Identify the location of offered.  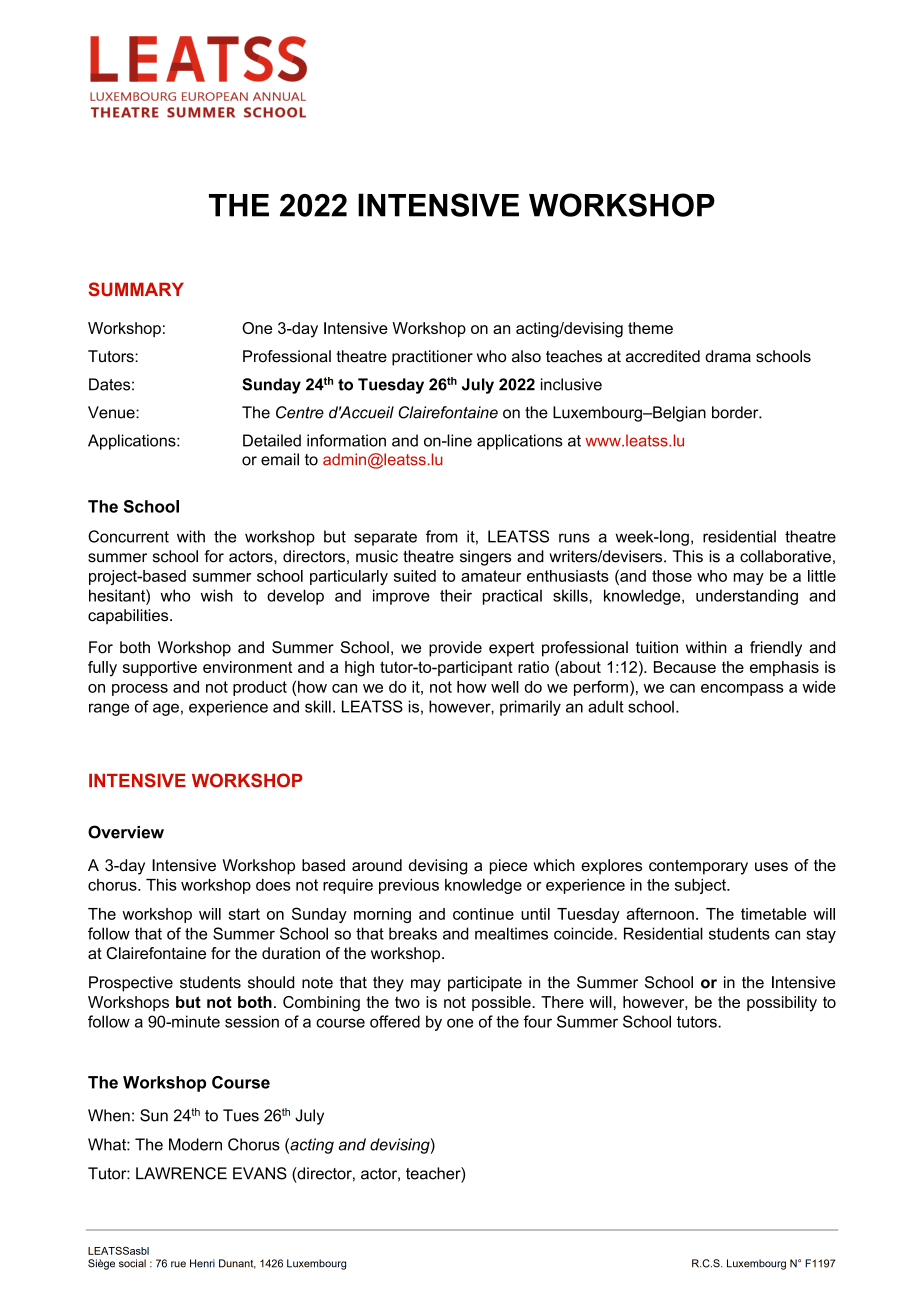
(395, 1021).
